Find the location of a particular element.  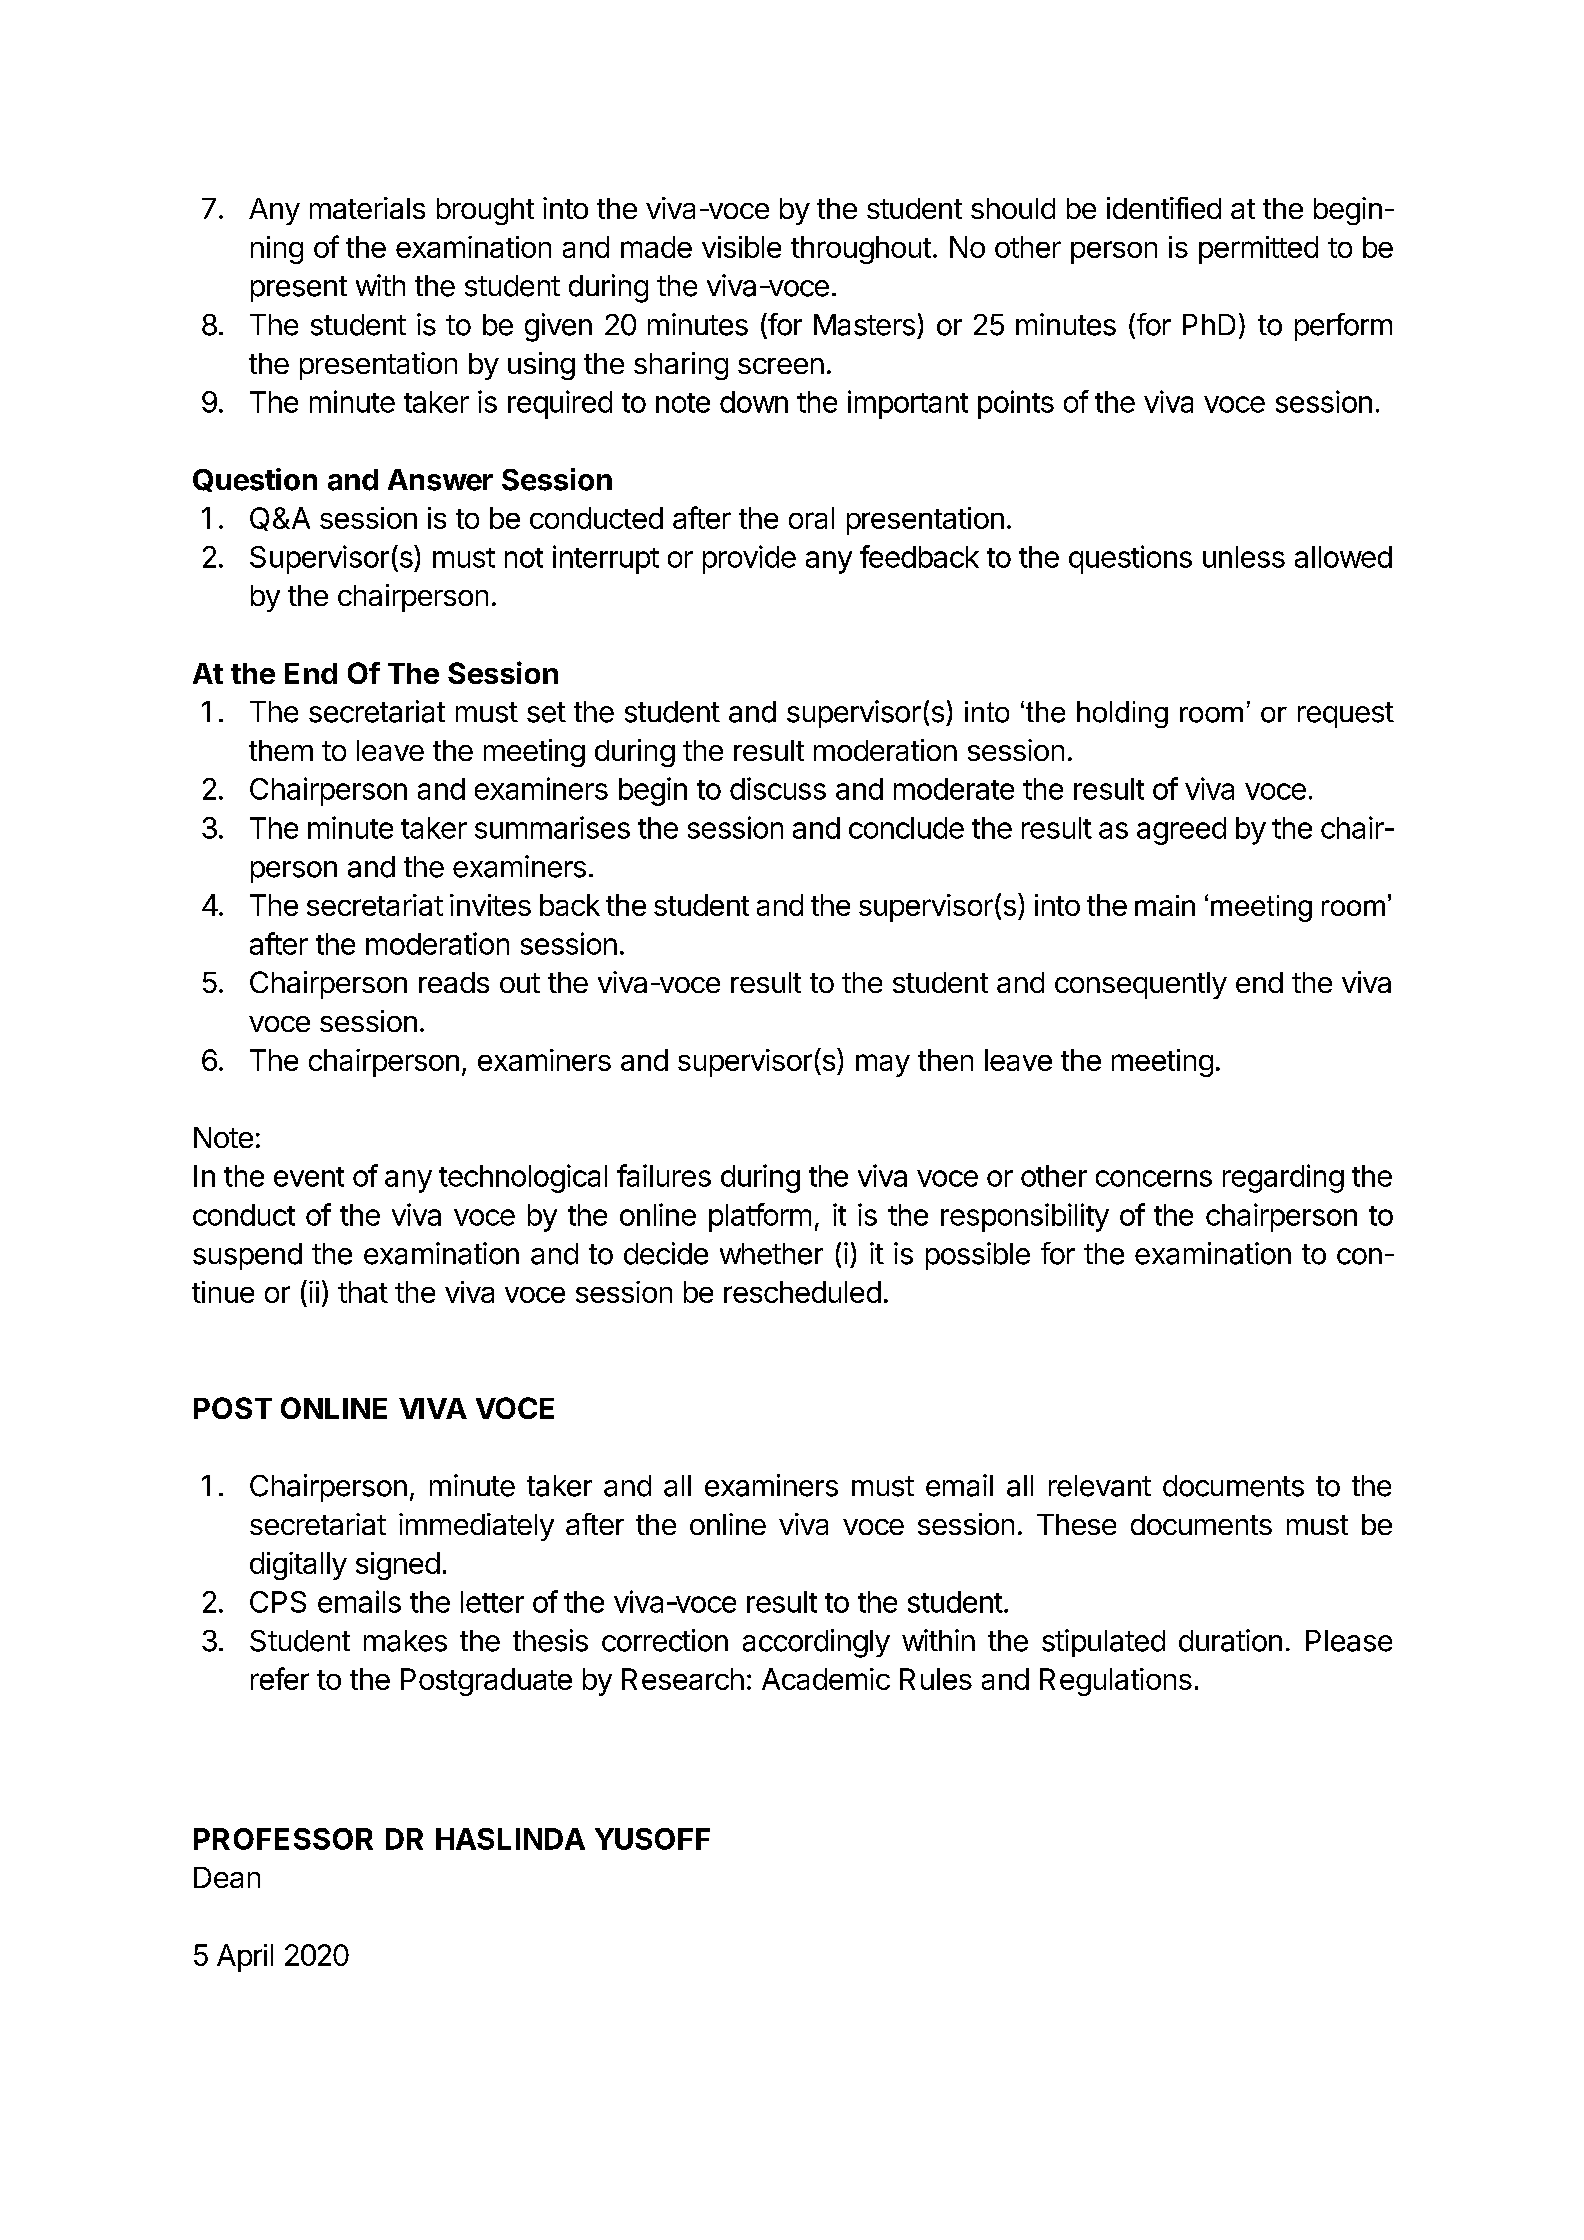

permitted is located at coordinates (1258, 250).
